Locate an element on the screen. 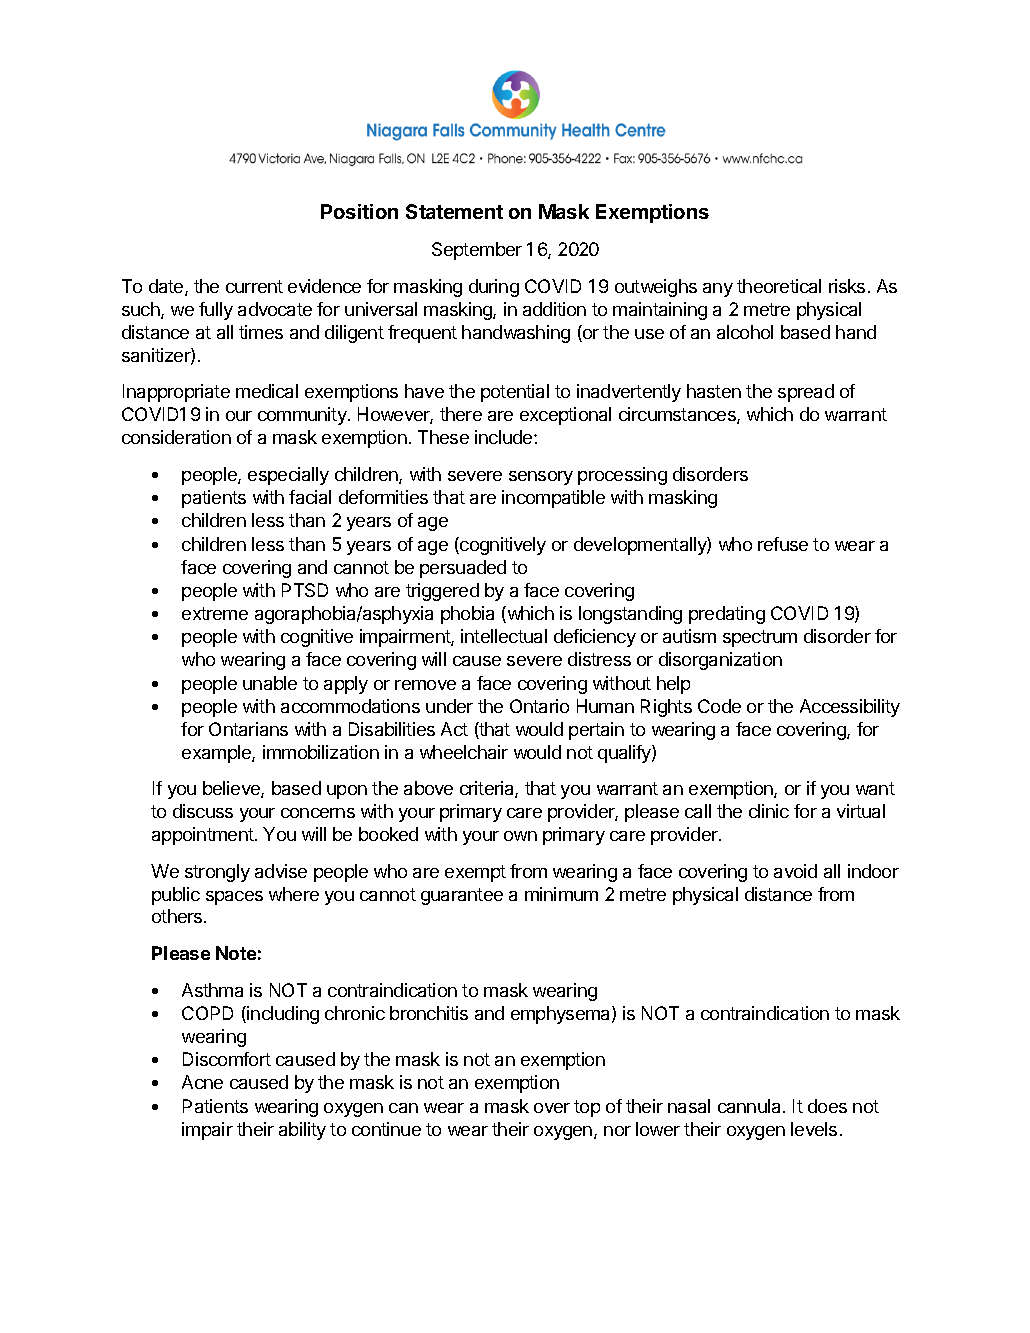  Acne is located at coordinates (202, 1082).
